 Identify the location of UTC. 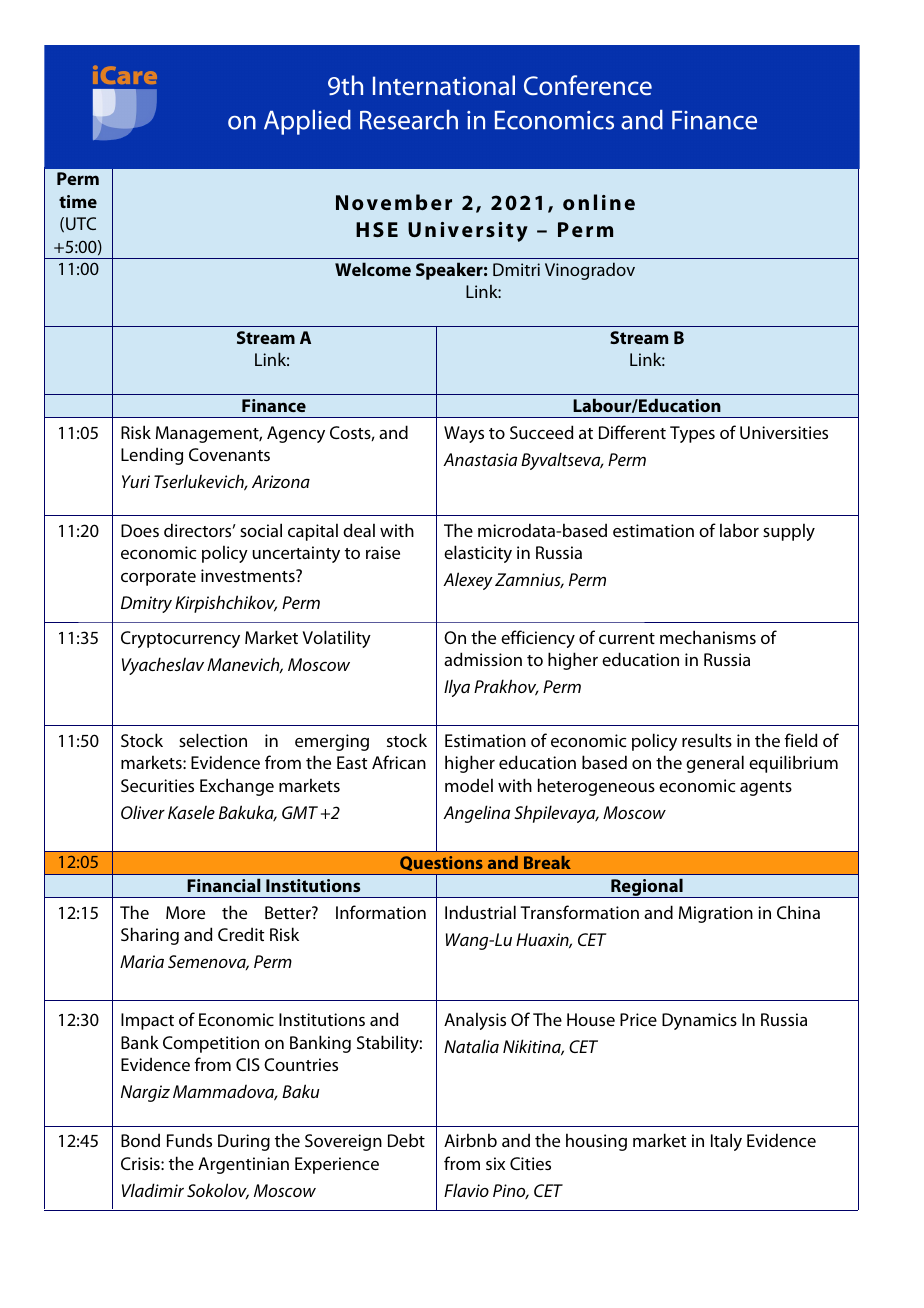
(81, 223).
